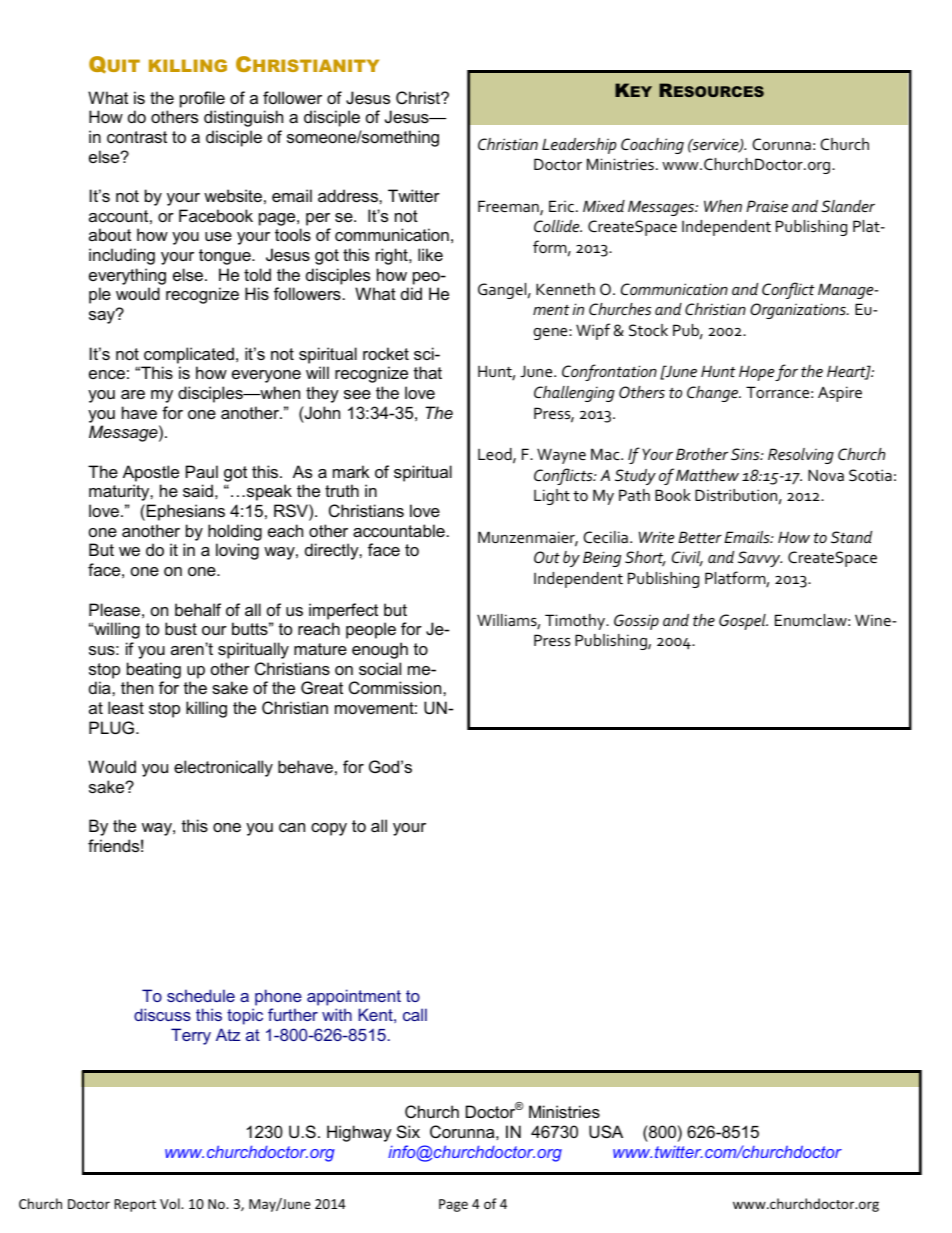 The width and height of the page is (952, 1233). I want to click on Gospel, so click(743, 622).
